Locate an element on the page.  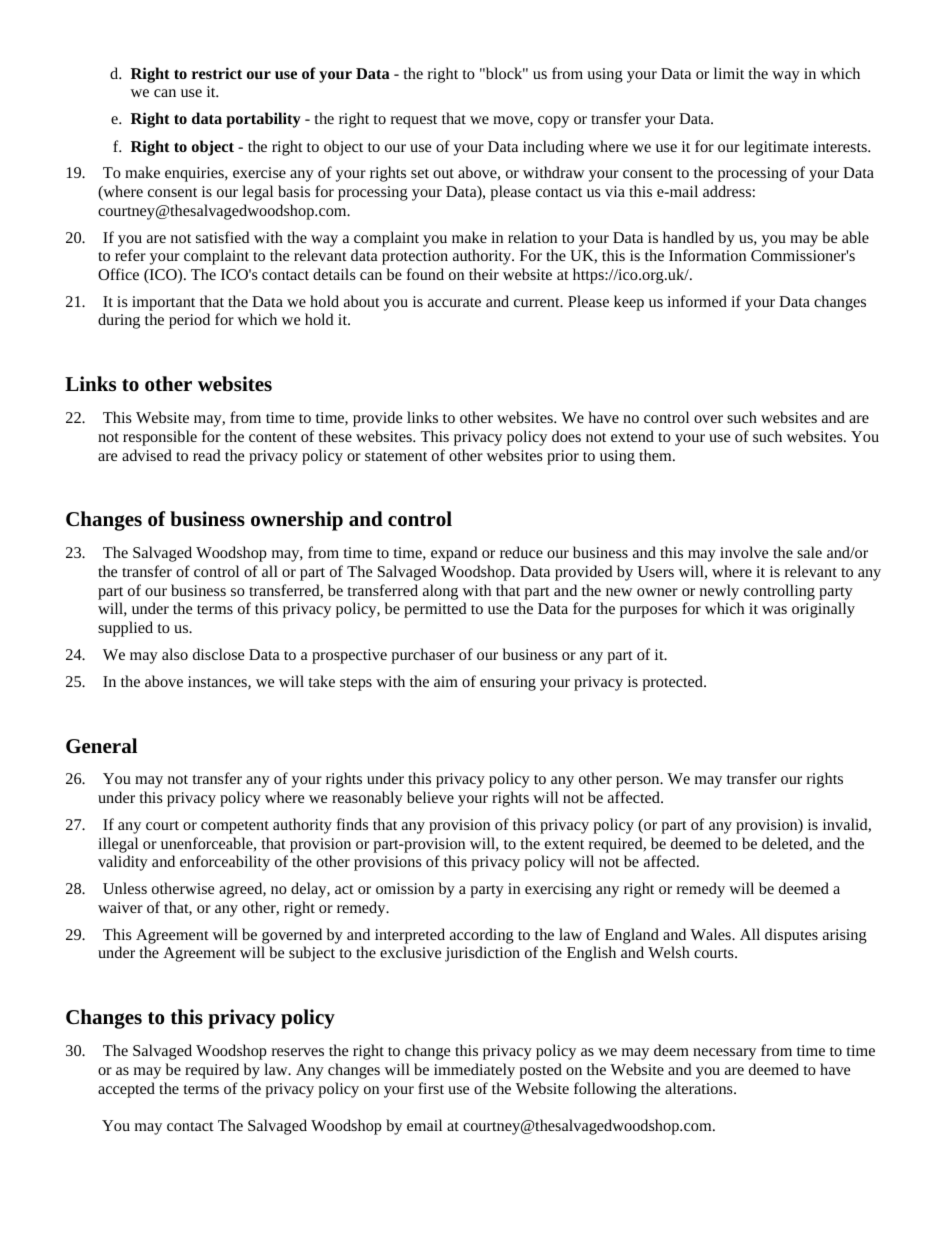
limit is located at coordinates (729, 73).
